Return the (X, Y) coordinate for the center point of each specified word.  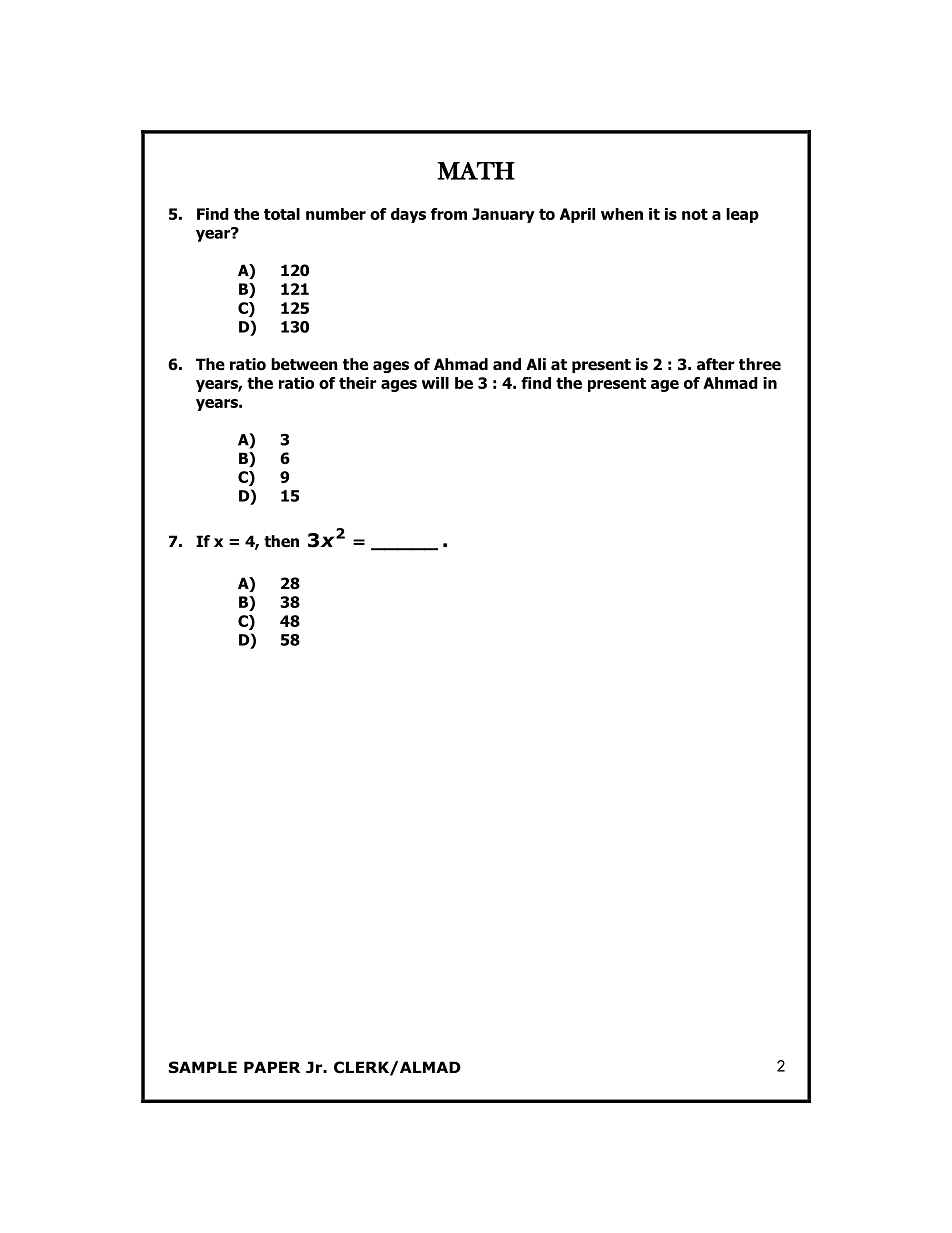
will (435, 383)
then (281, 541)
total (282, 214)
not (695, 214)
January (503, 215)
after (716, 364)
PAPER (272, 1067)
